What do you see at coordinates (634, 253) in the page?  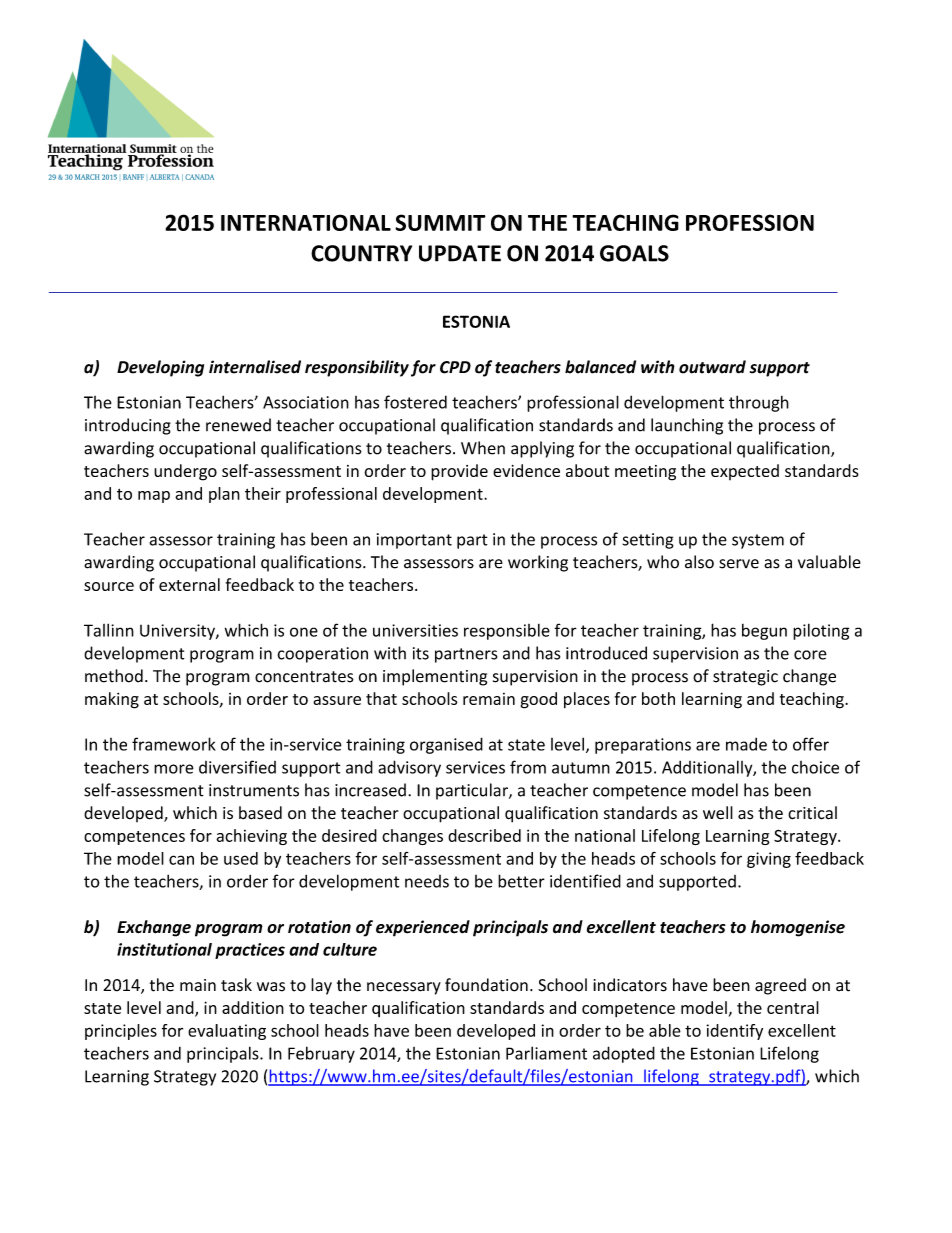 I see `GOALS` at bounding box center [634, 253].
